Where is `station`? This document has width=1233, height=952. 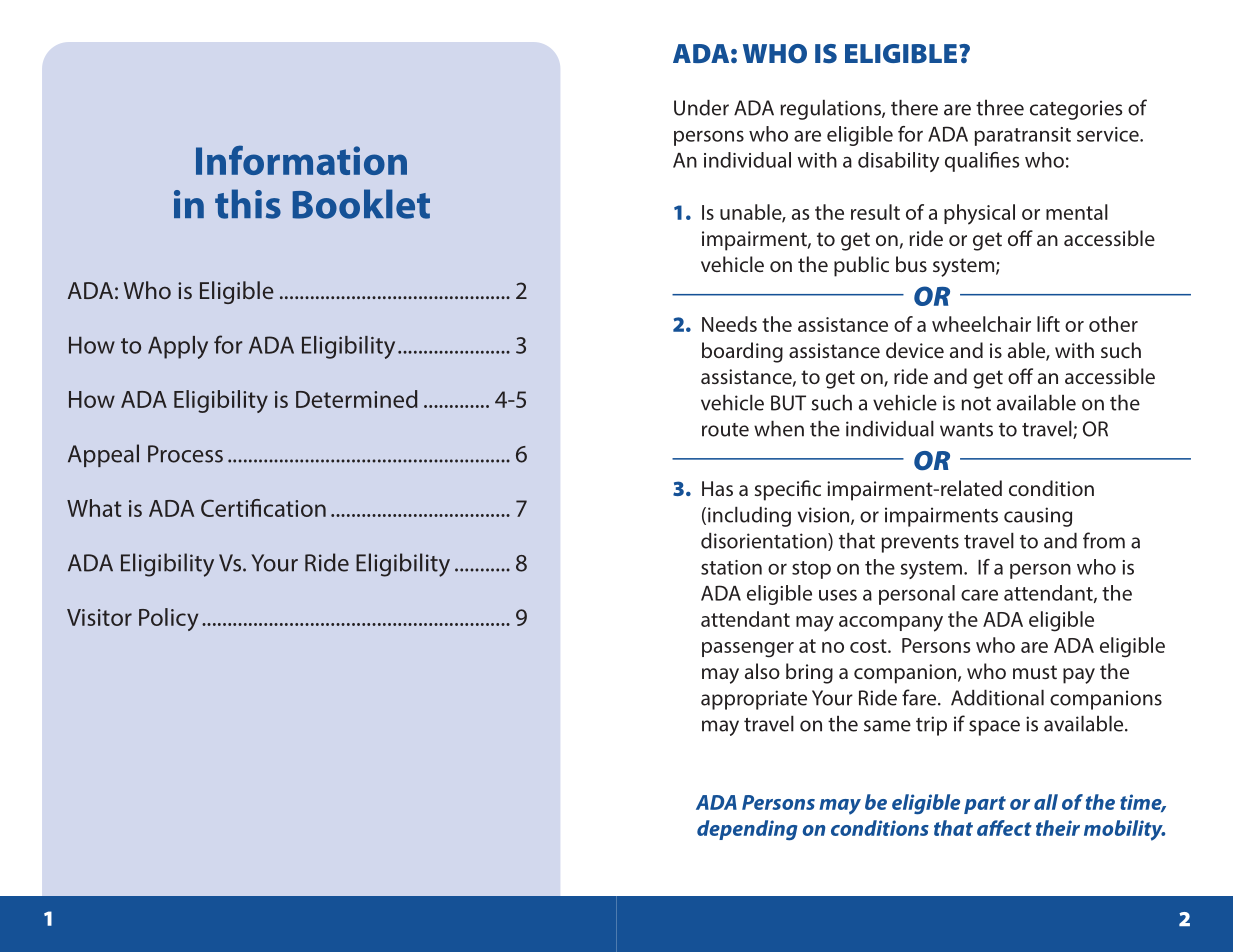
station is located at coordinates (731, 567).
